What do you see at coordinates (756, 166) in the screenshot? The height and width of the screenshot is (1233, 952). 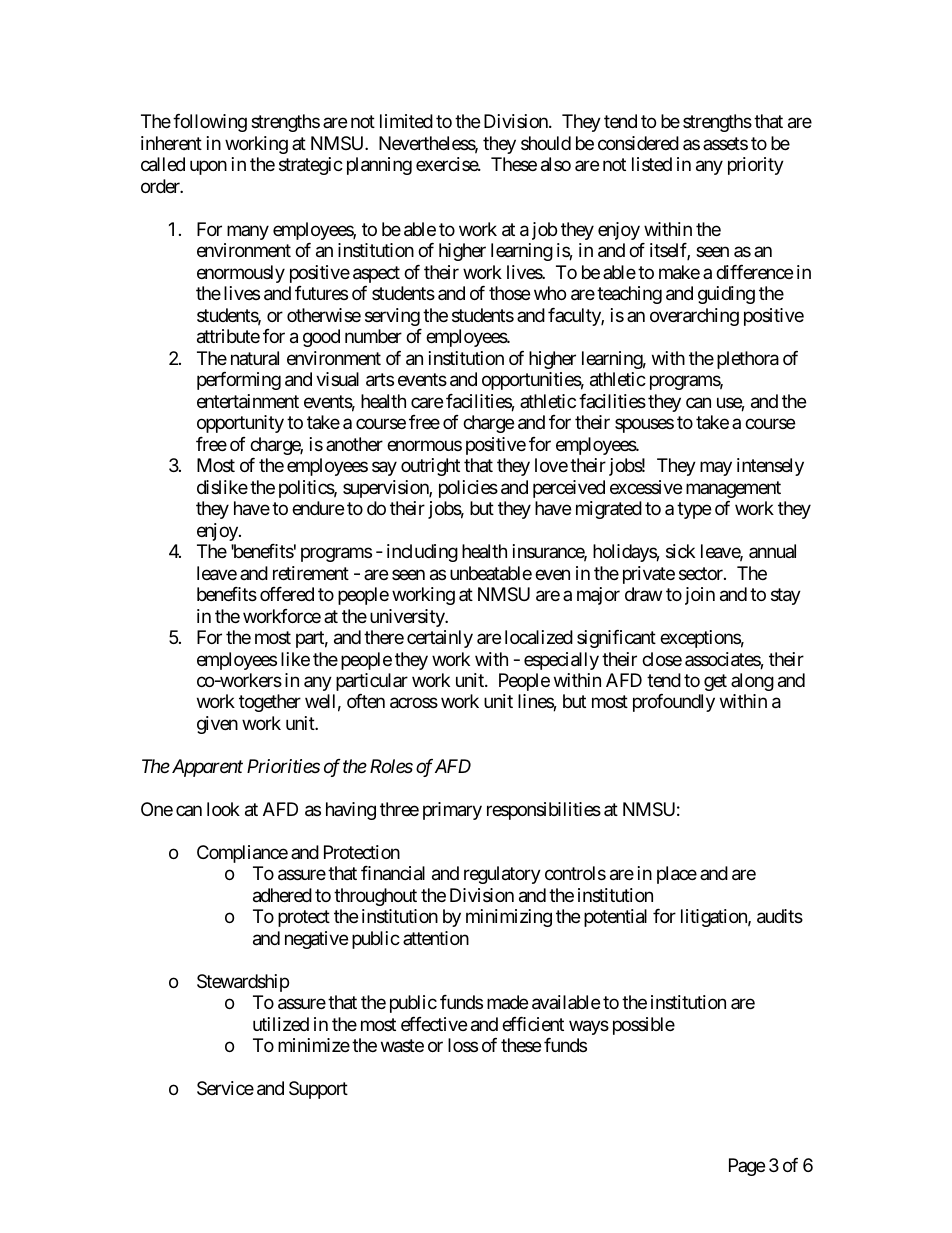 I see `priority` at bounding box center [756, 166].
